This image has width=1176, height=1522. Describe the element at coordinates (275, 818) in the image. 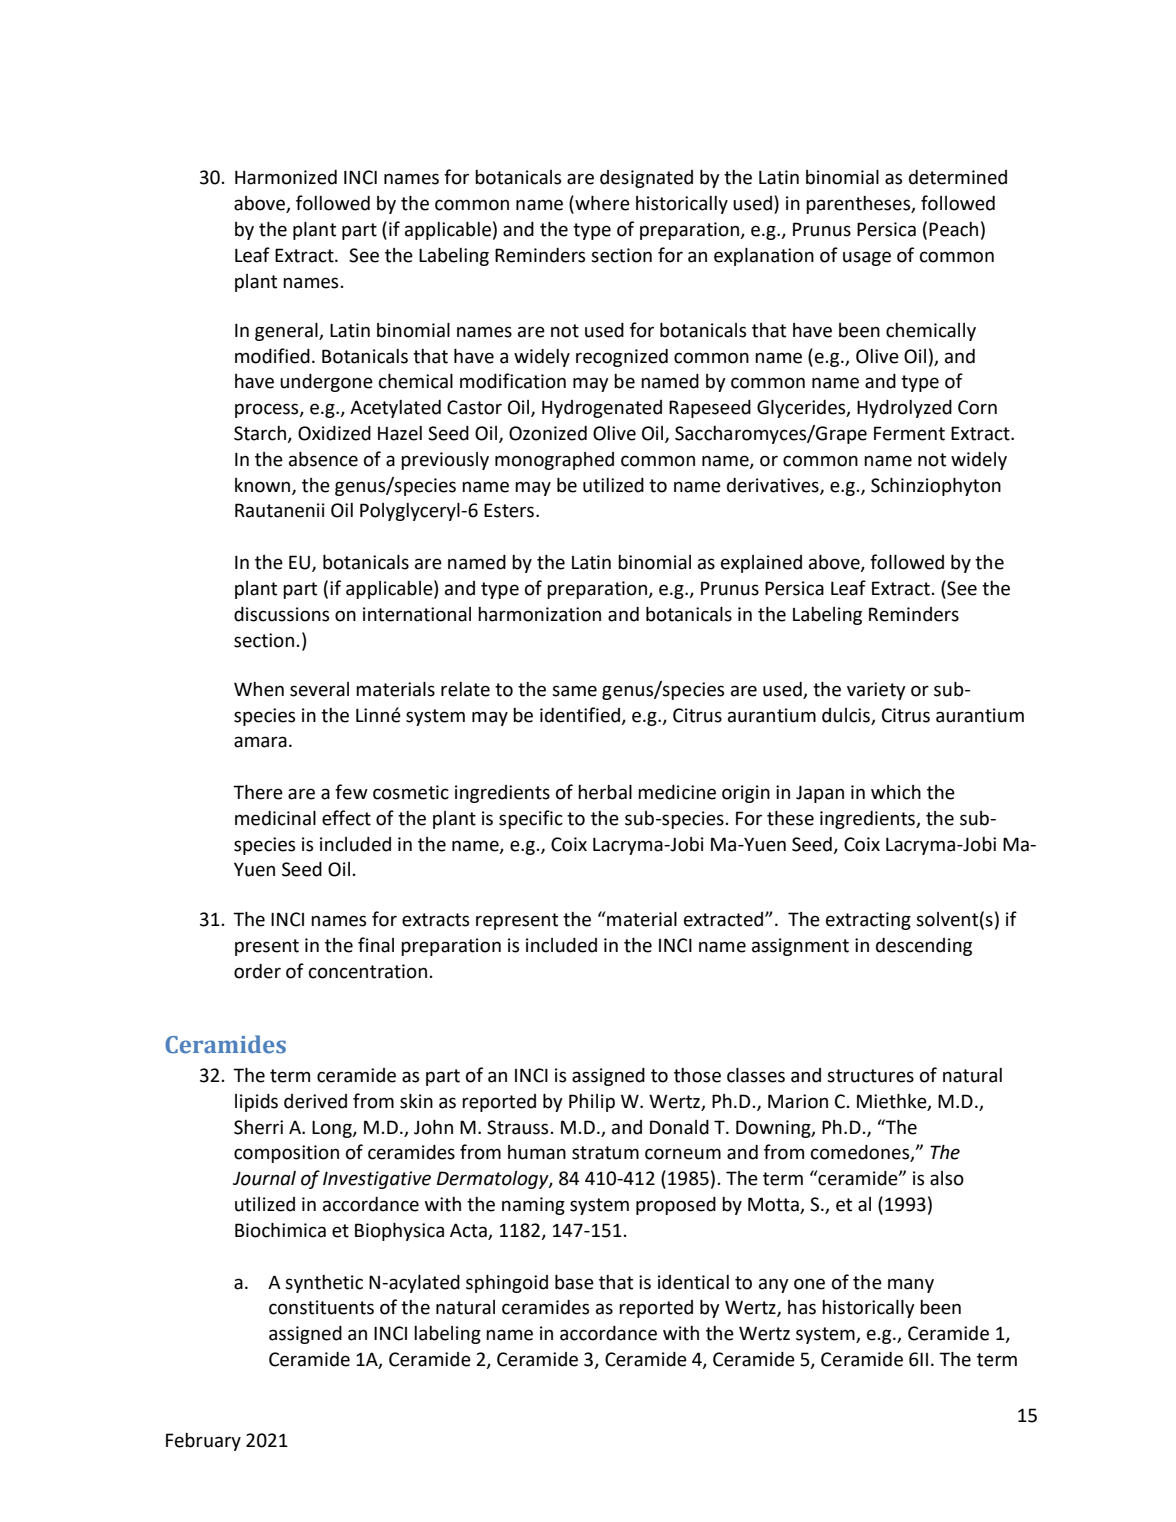

I see `medicinal` at that location.
